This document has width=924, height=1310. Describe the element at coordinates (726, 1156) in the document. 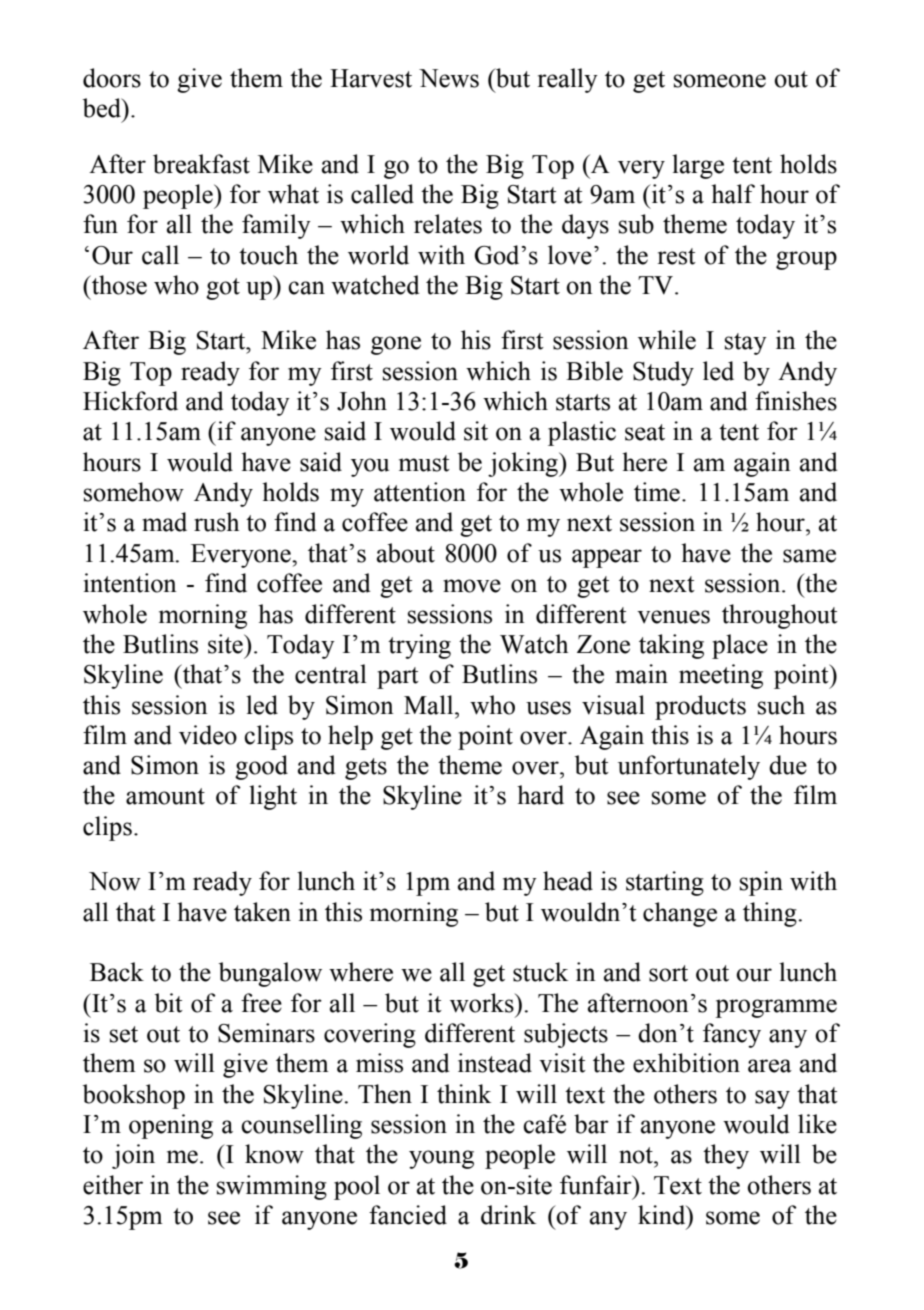

I see `they` at that location.
